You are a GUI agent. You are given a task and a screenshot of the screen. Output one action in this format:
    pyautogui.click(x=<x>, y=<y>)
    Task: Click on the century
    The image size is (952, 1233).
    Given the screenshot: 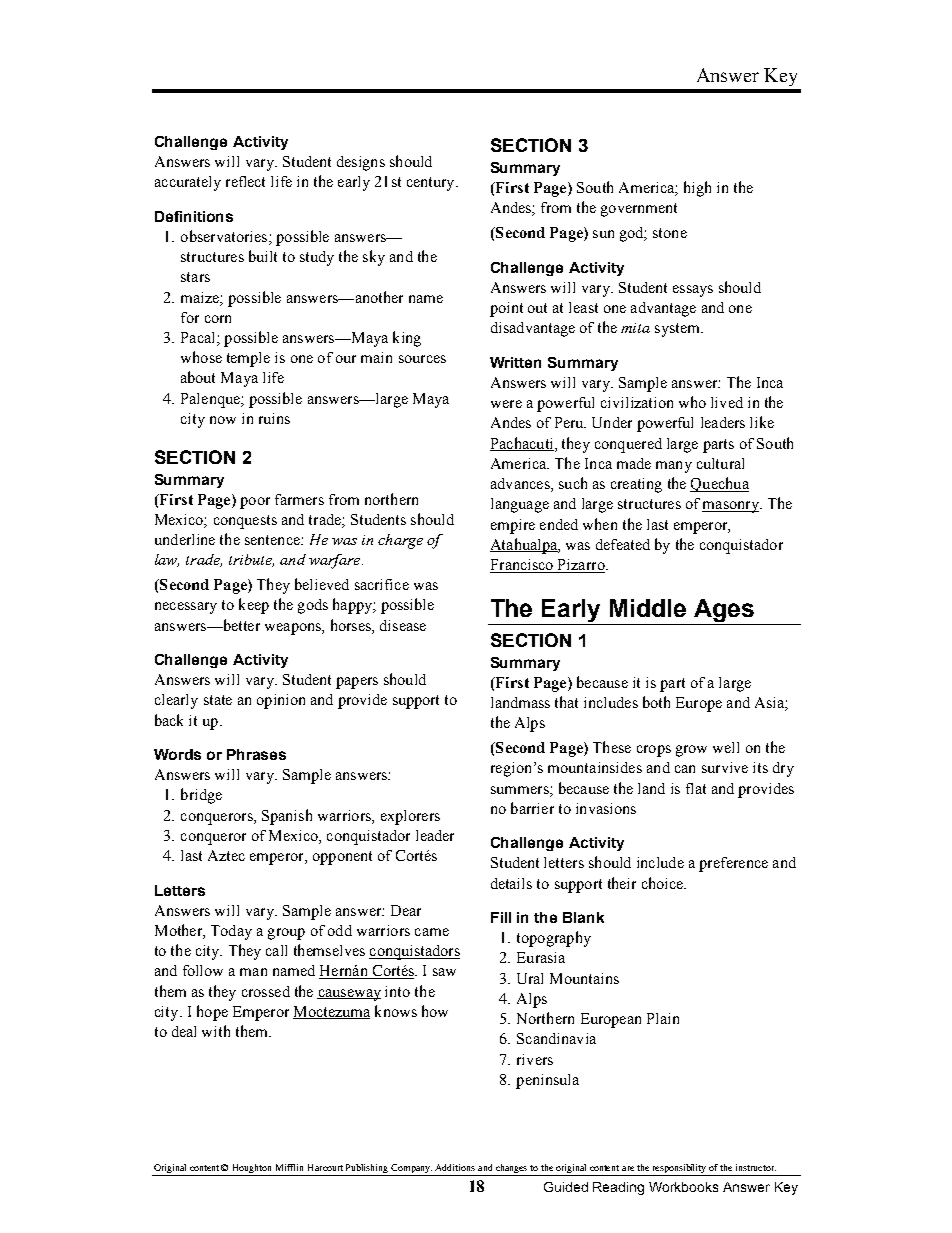 What is the action you would take?
    pyautogui.click(x=432, y=184)
